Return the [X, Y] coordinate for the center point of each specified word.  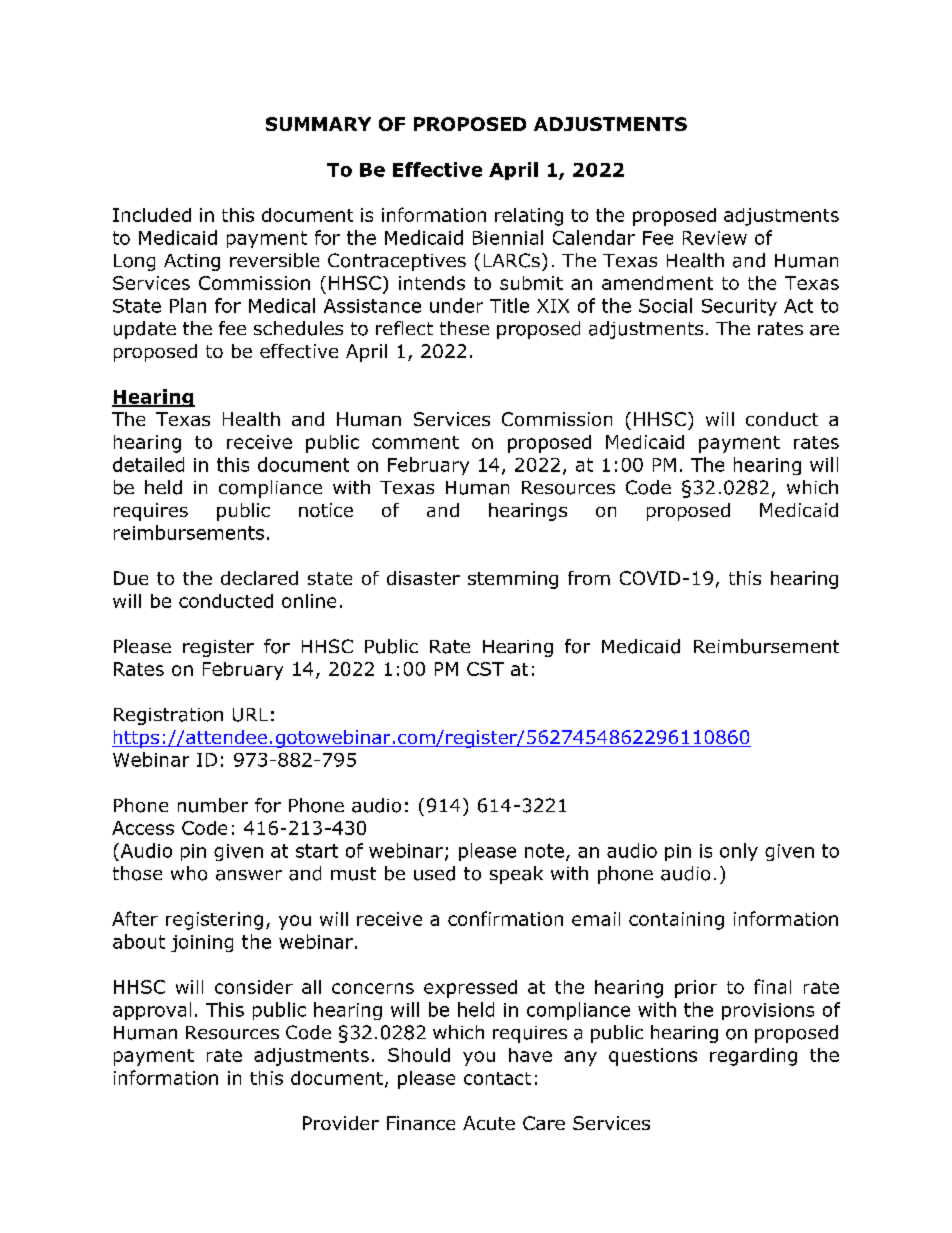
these [464, 328]
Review [715, 238]
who [189, 873]
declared [259, 578]
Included [152, 215]
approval [152, 1011]
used [434, 873]
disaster [423, 578]
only [739, 852]
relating [529, 217]
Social [665, 305]
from [589, 578]
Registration [168, 716]
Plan [188, 305]
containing [676, 921]
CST [485, 669]
